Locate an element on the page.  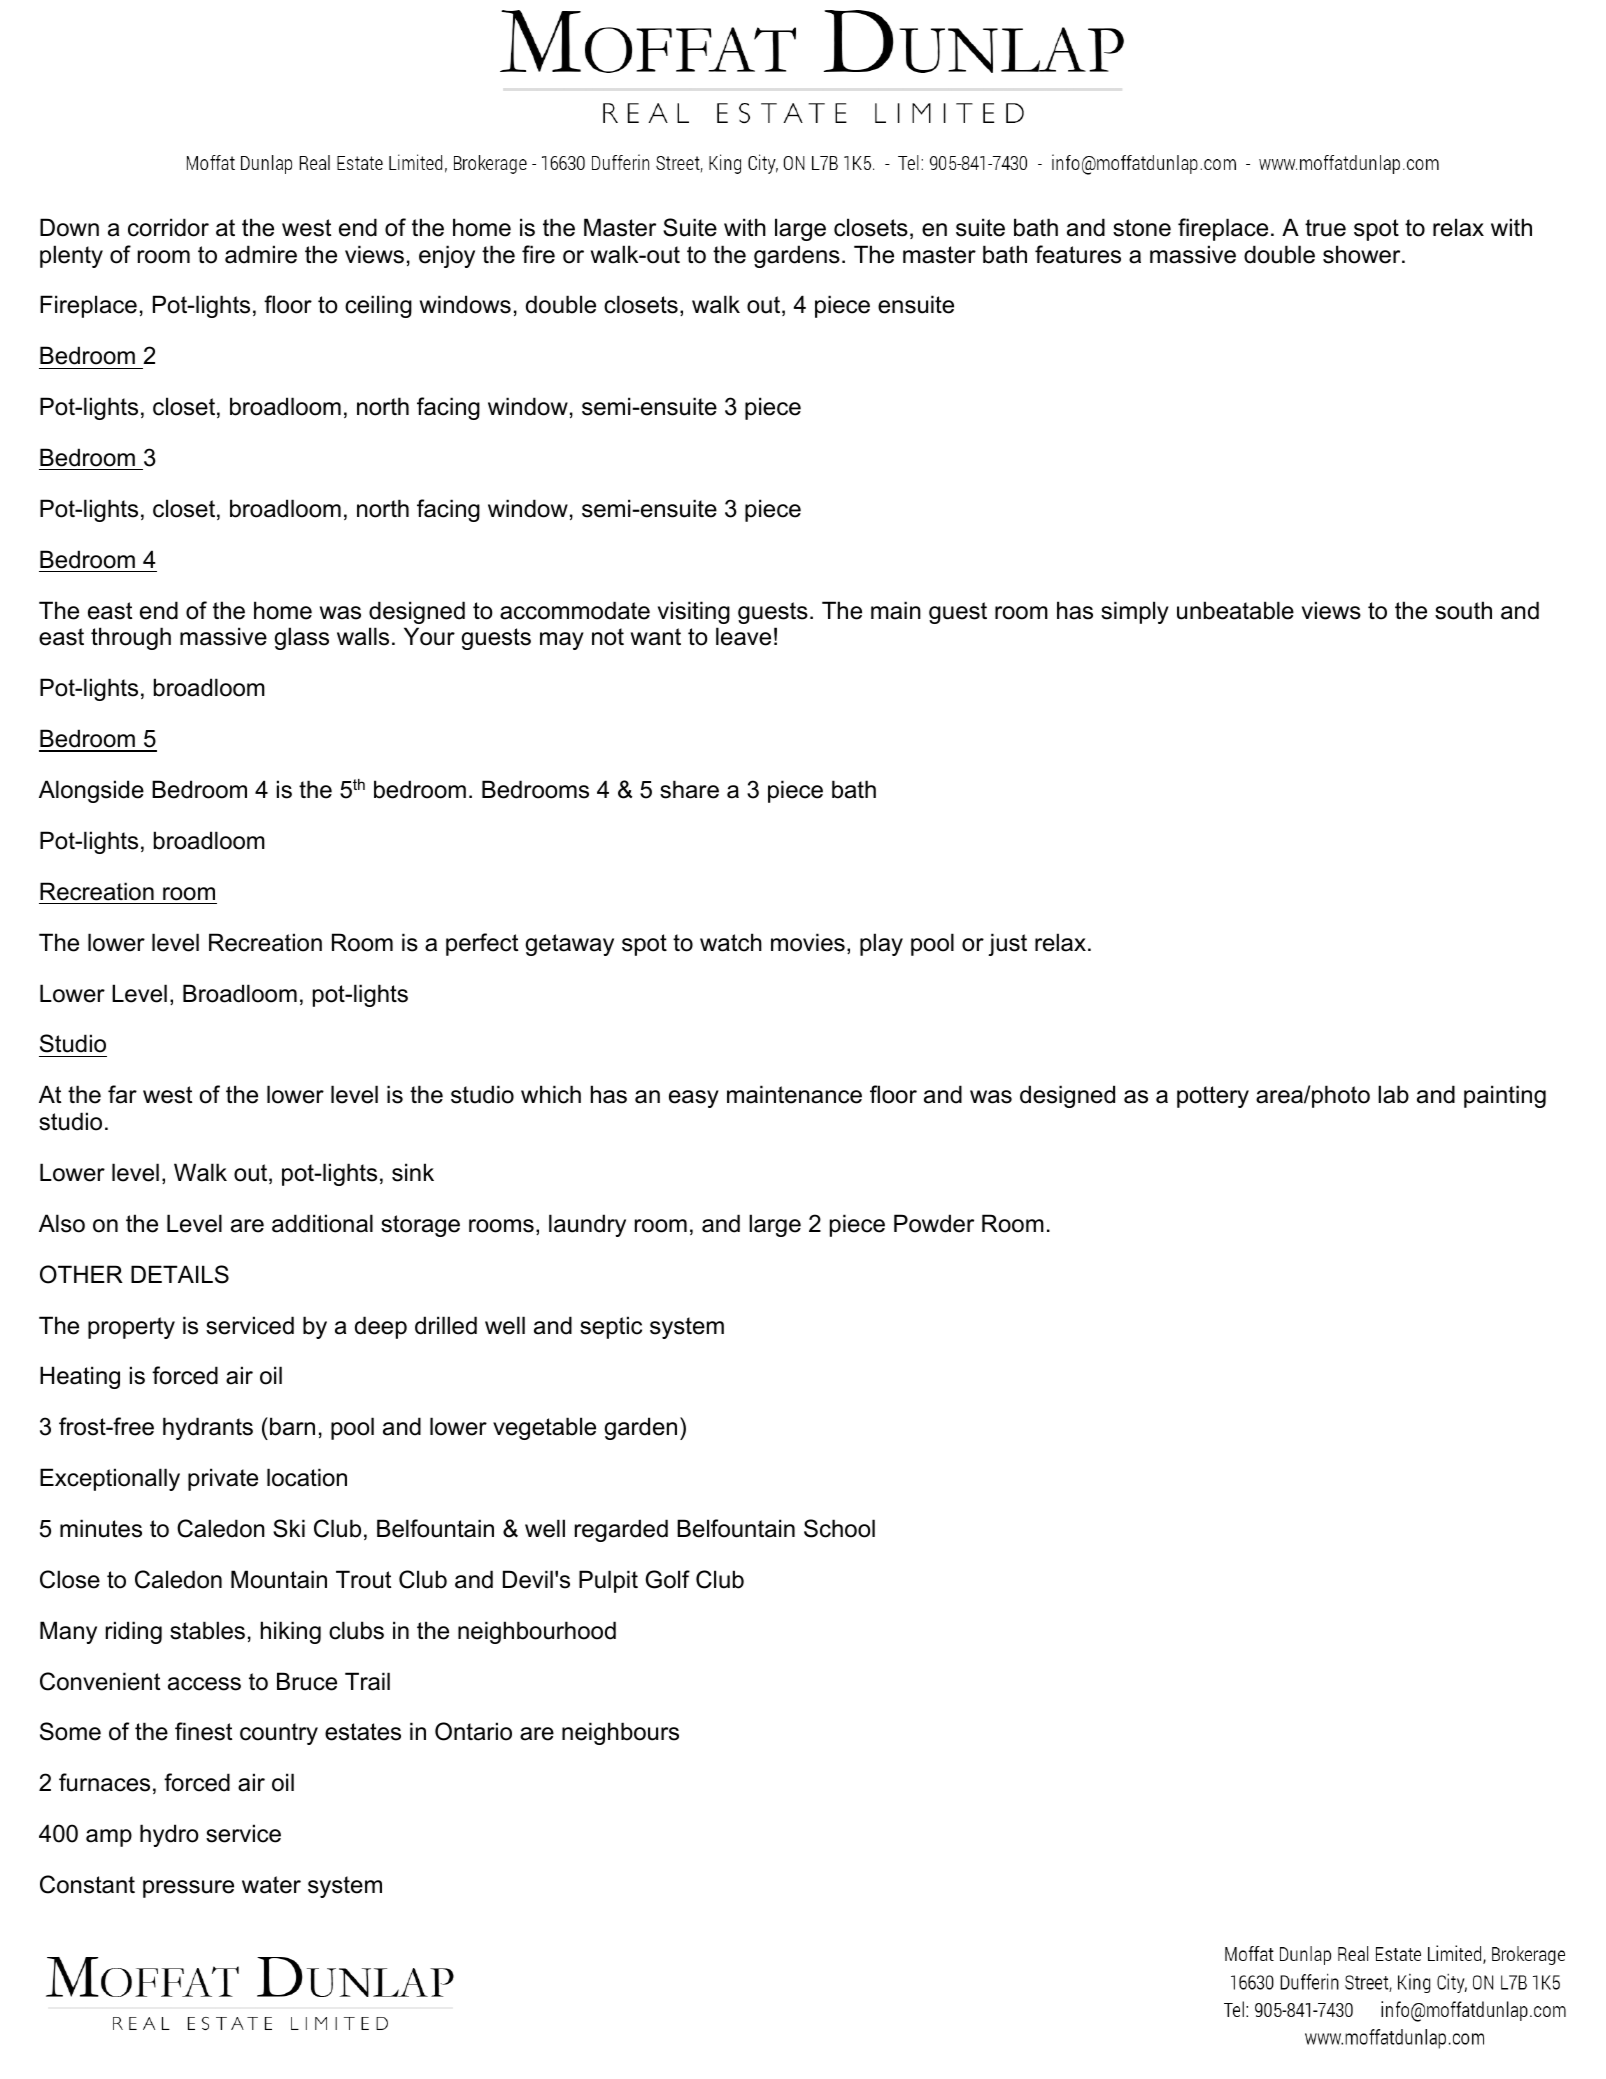
pressure is located at coordinates (188, 1889).
